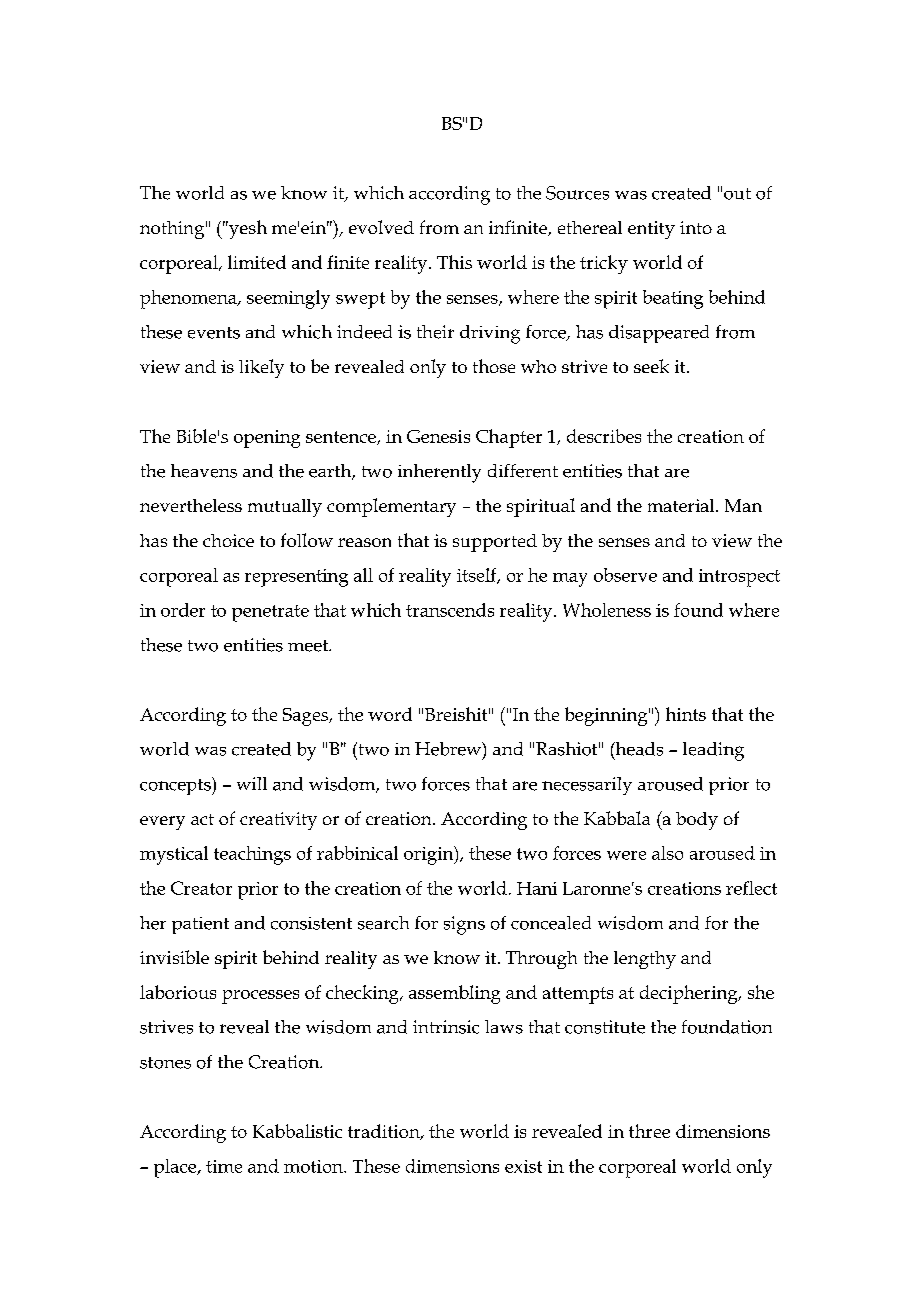 Image resolution: width=924 pixels, height=1308 pixels. I want to click on This, so click(454, 262).
